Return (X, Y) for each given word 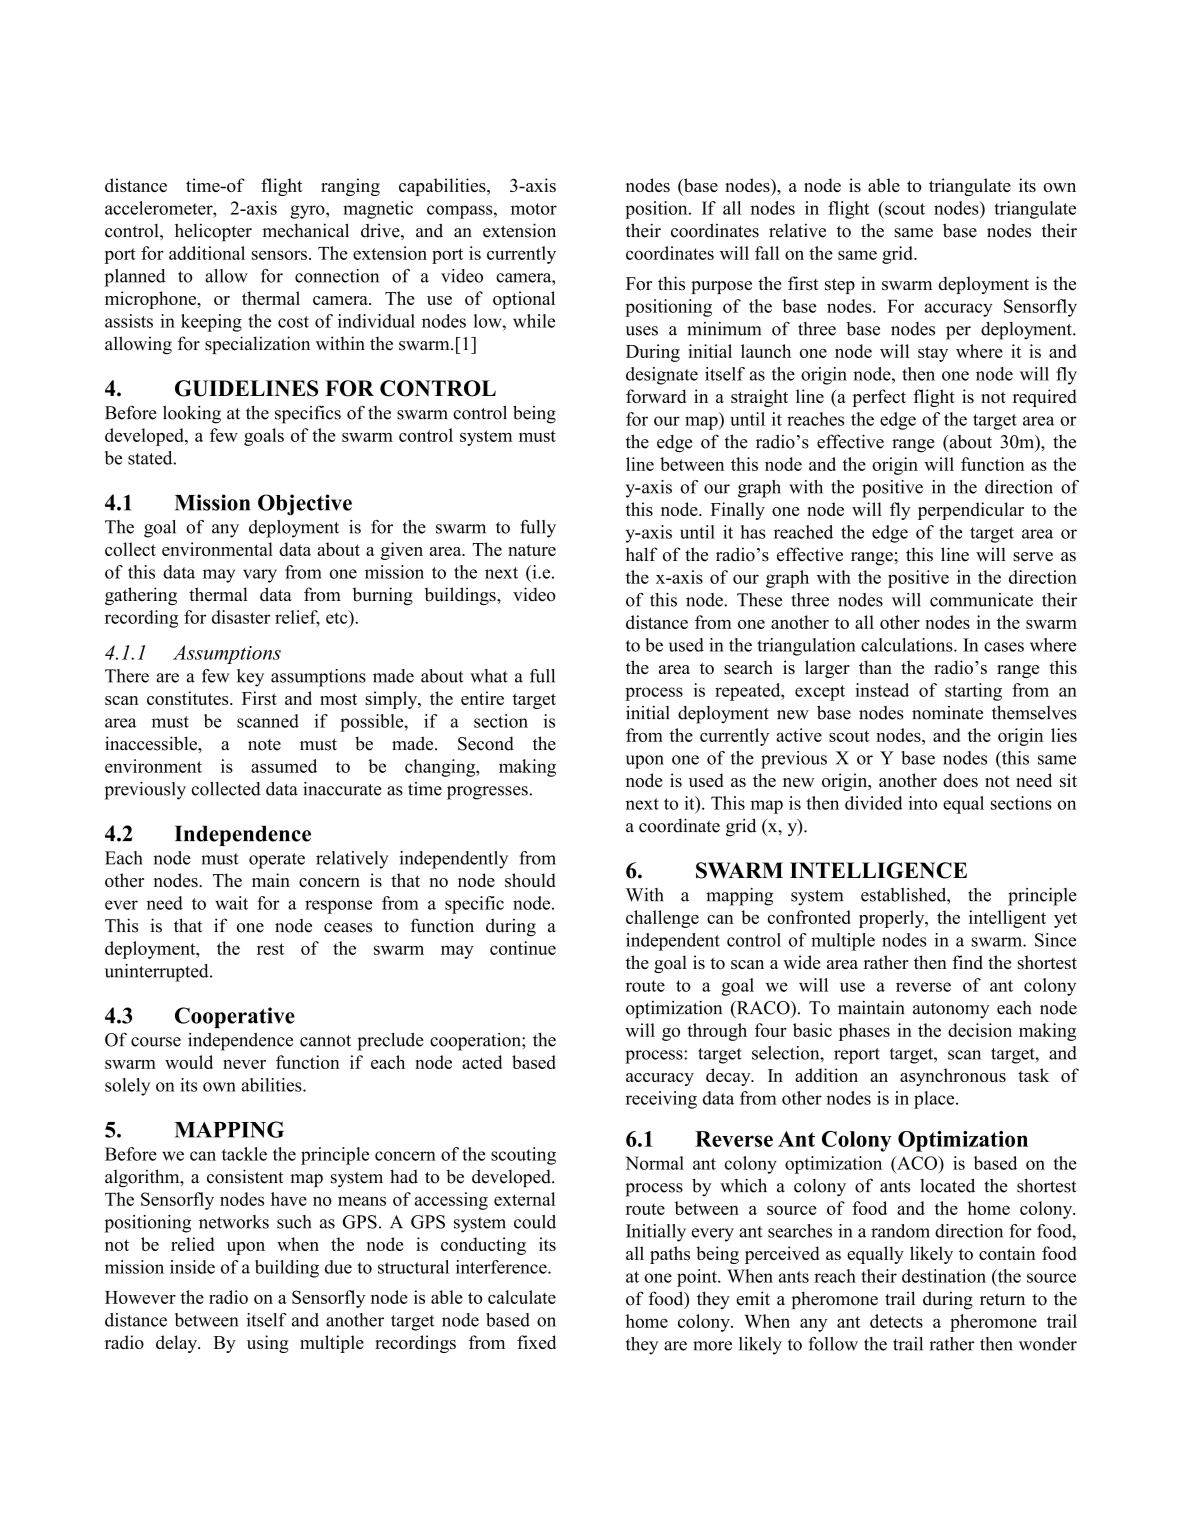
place (935, 1100)
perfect (879, 398)
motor (534, 209)
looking (192, 414)
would (189, 1062)
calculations (908, 645)
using (268, 1344)
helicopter (213, 232)
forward (656, 396)
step (840, 286)
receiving (661, 1100)
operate (277, 861)
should (530, 880)
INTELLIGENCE (878, 870)
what (489, 676)
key (250, 678)
